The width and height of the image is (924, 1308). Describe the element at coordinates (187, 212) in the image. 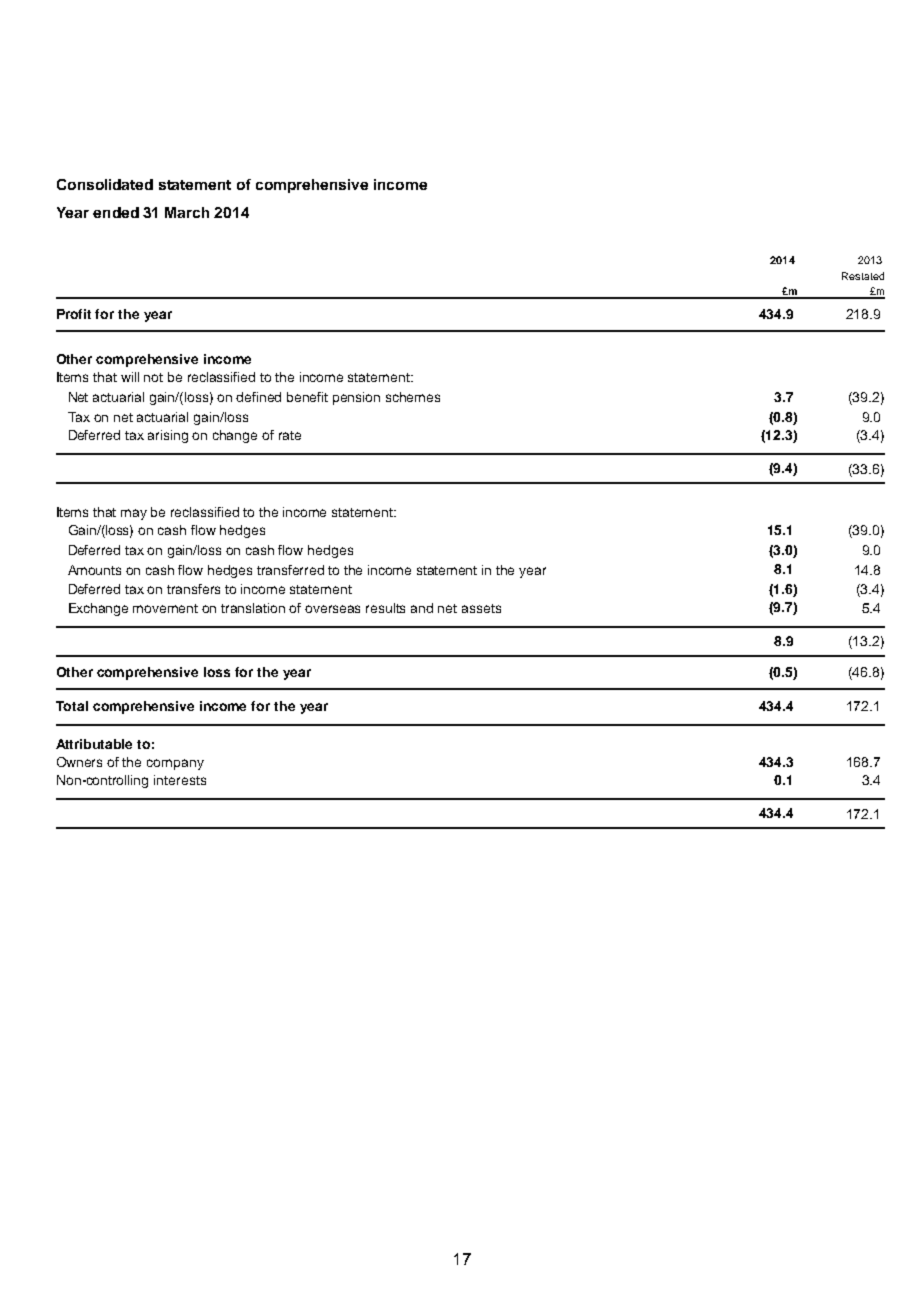

I see `March` at that location.
